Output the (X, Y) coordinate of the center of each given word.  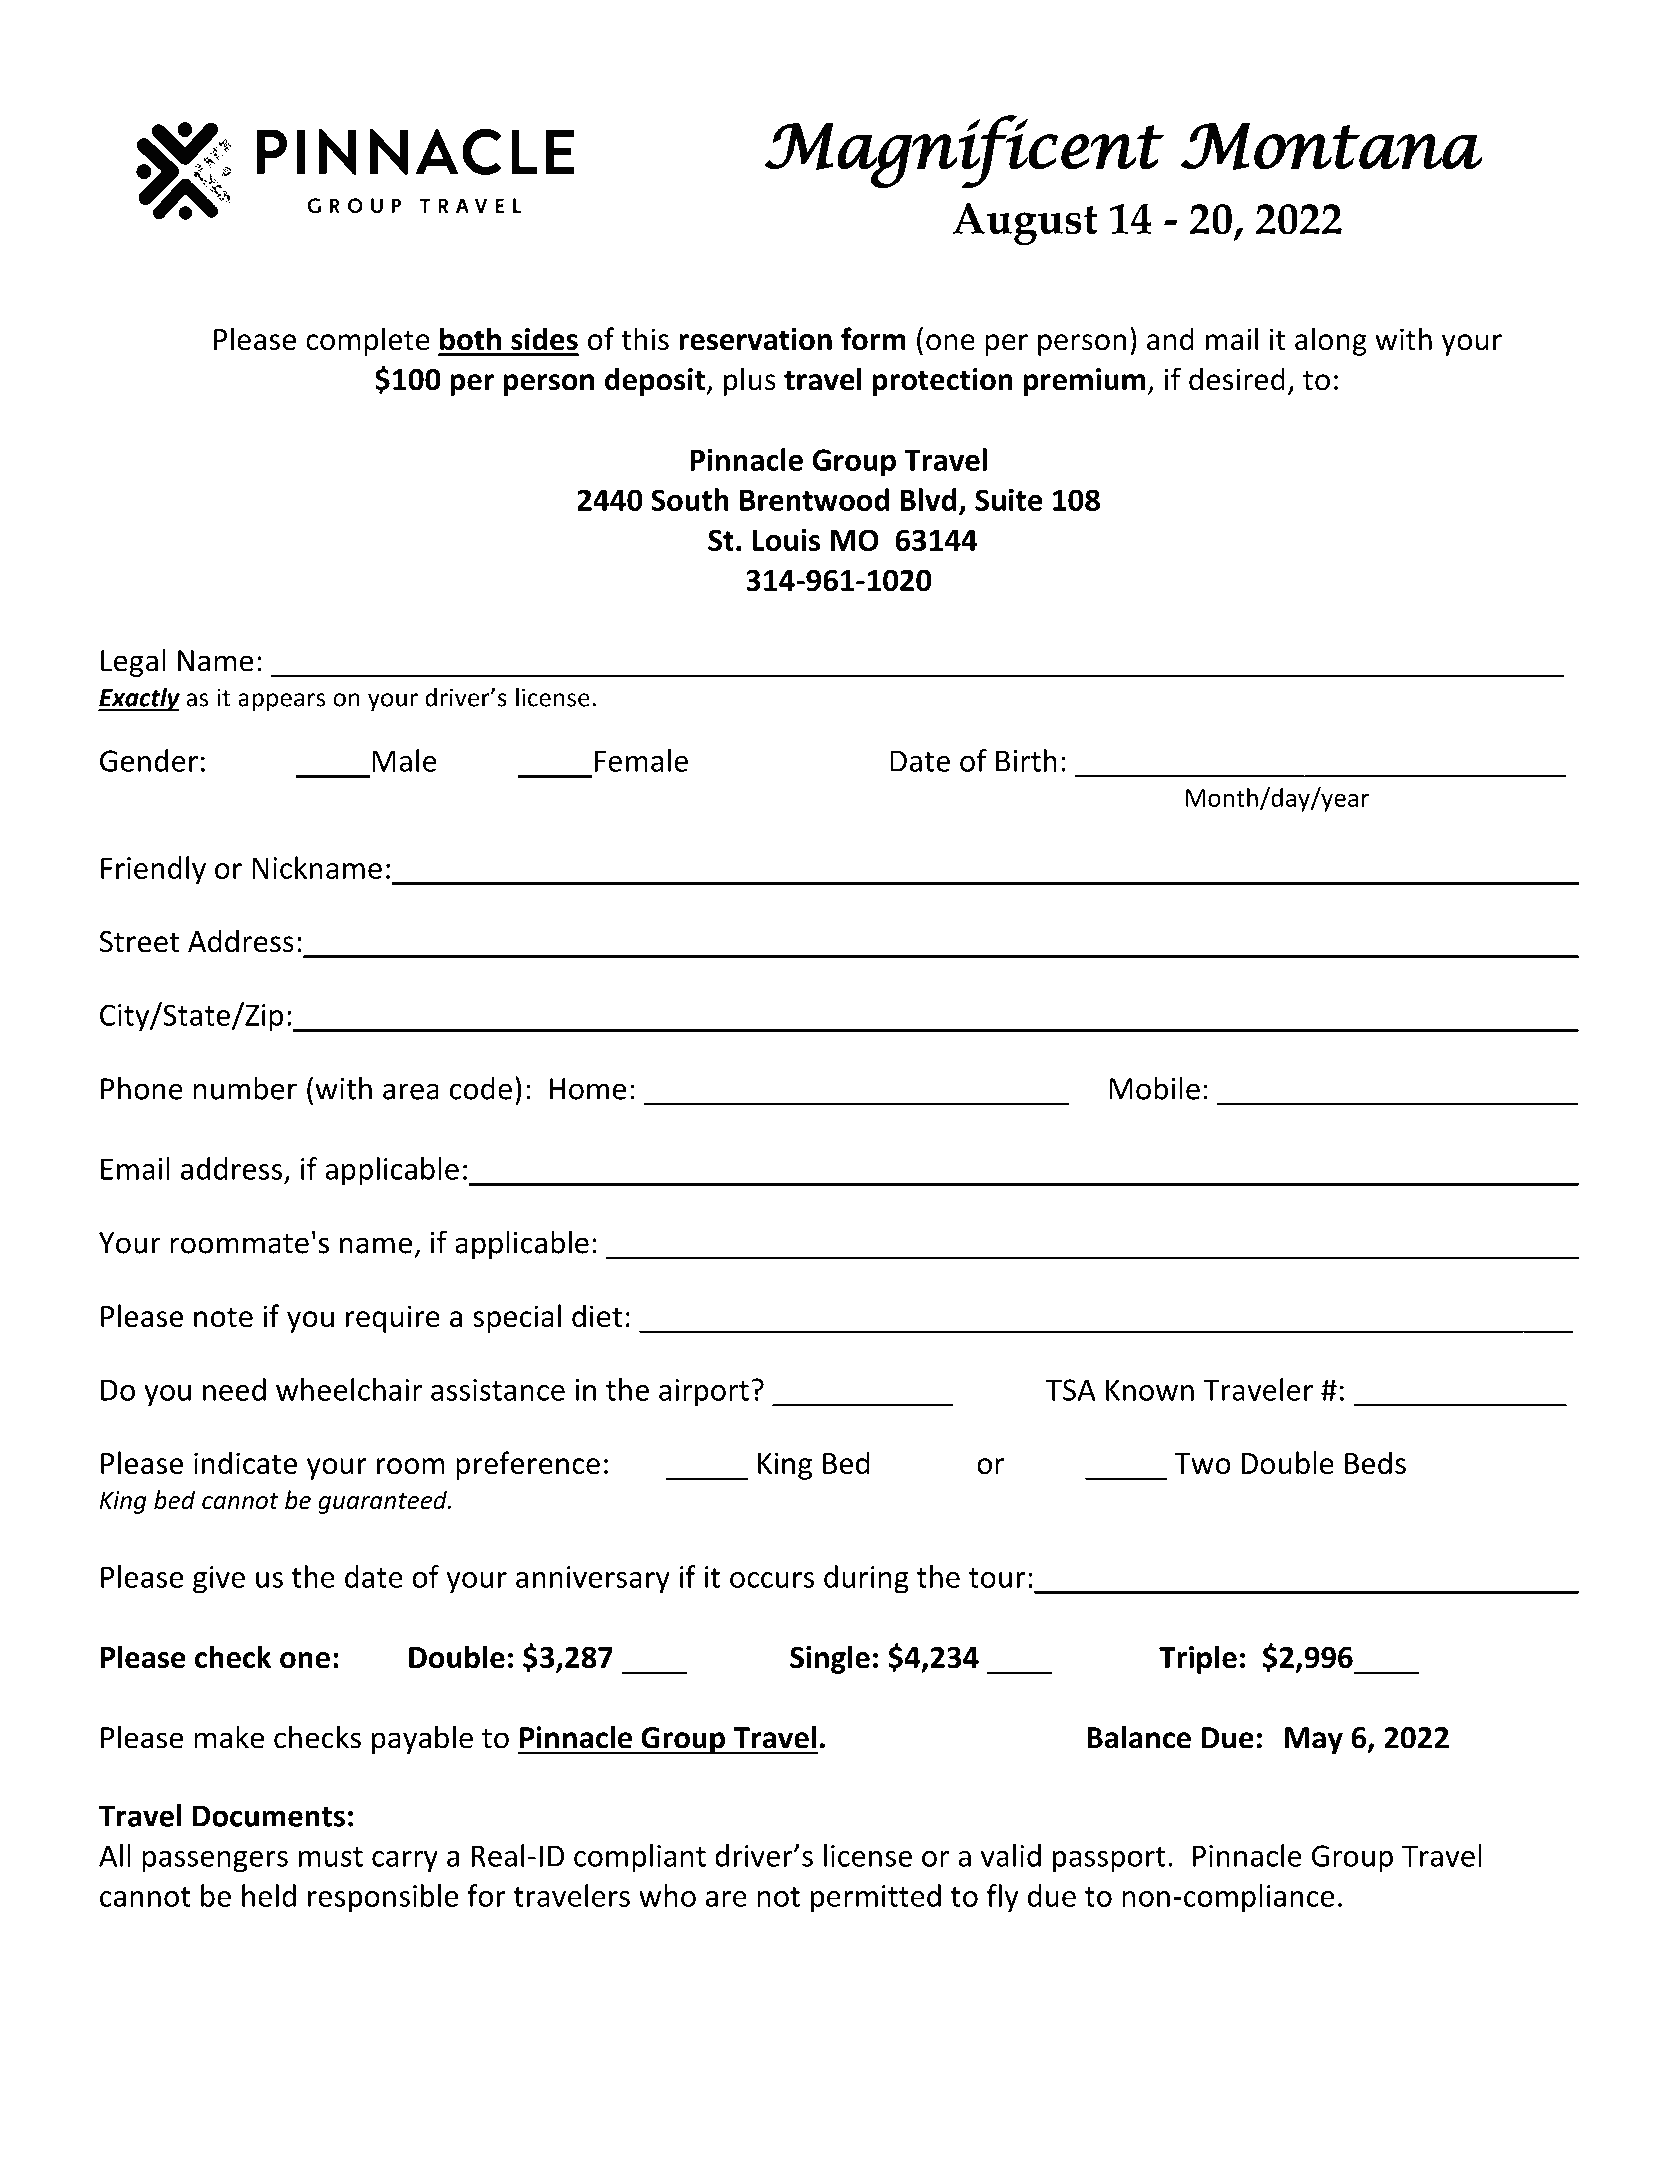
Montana (1332, 146)
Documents (269, 1816)
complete (368, 341)
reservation (755, 339)
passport (1109, 1860)
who (667, 1895)
